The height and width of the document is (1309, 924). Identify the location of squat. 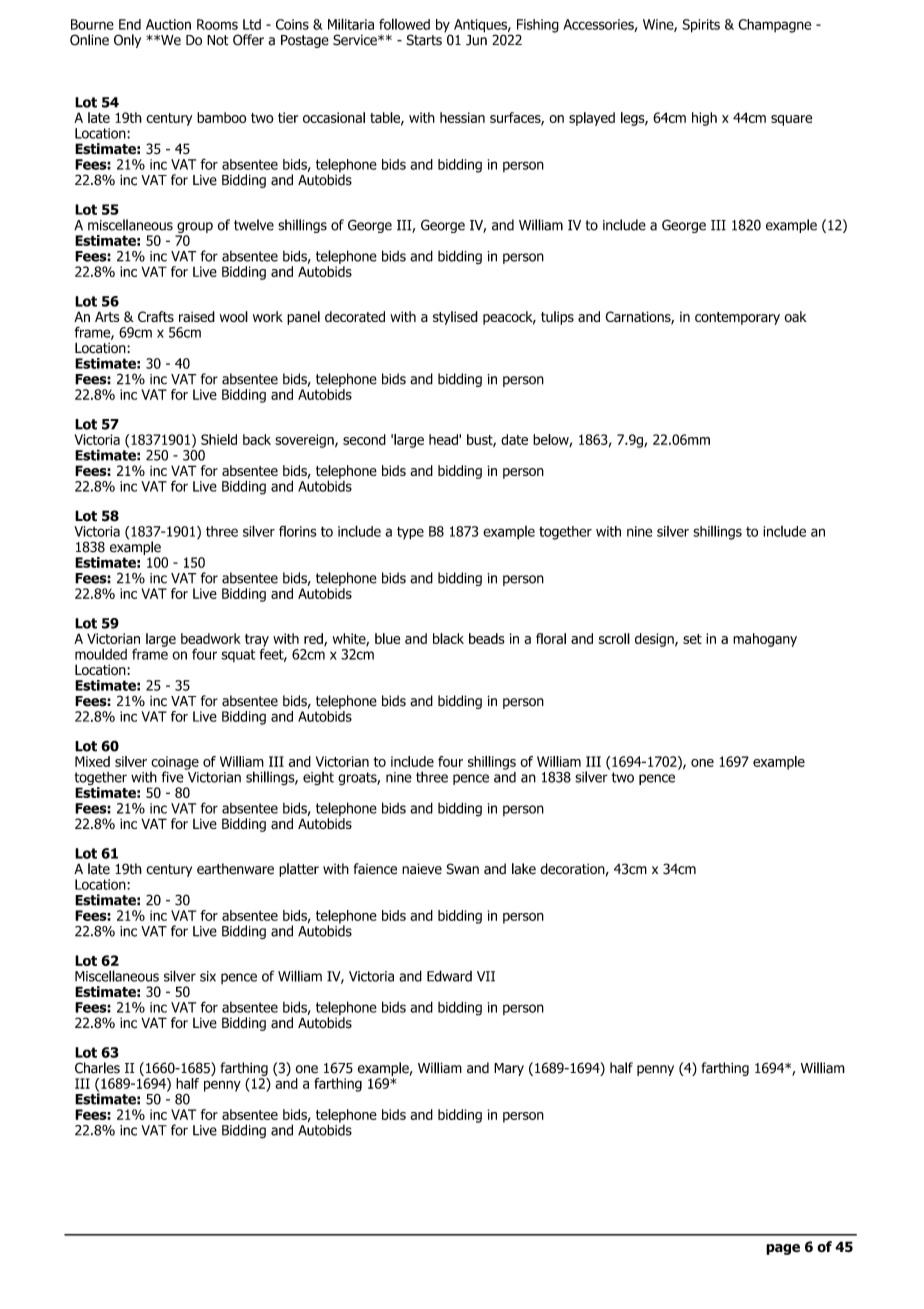
(238, 655).
